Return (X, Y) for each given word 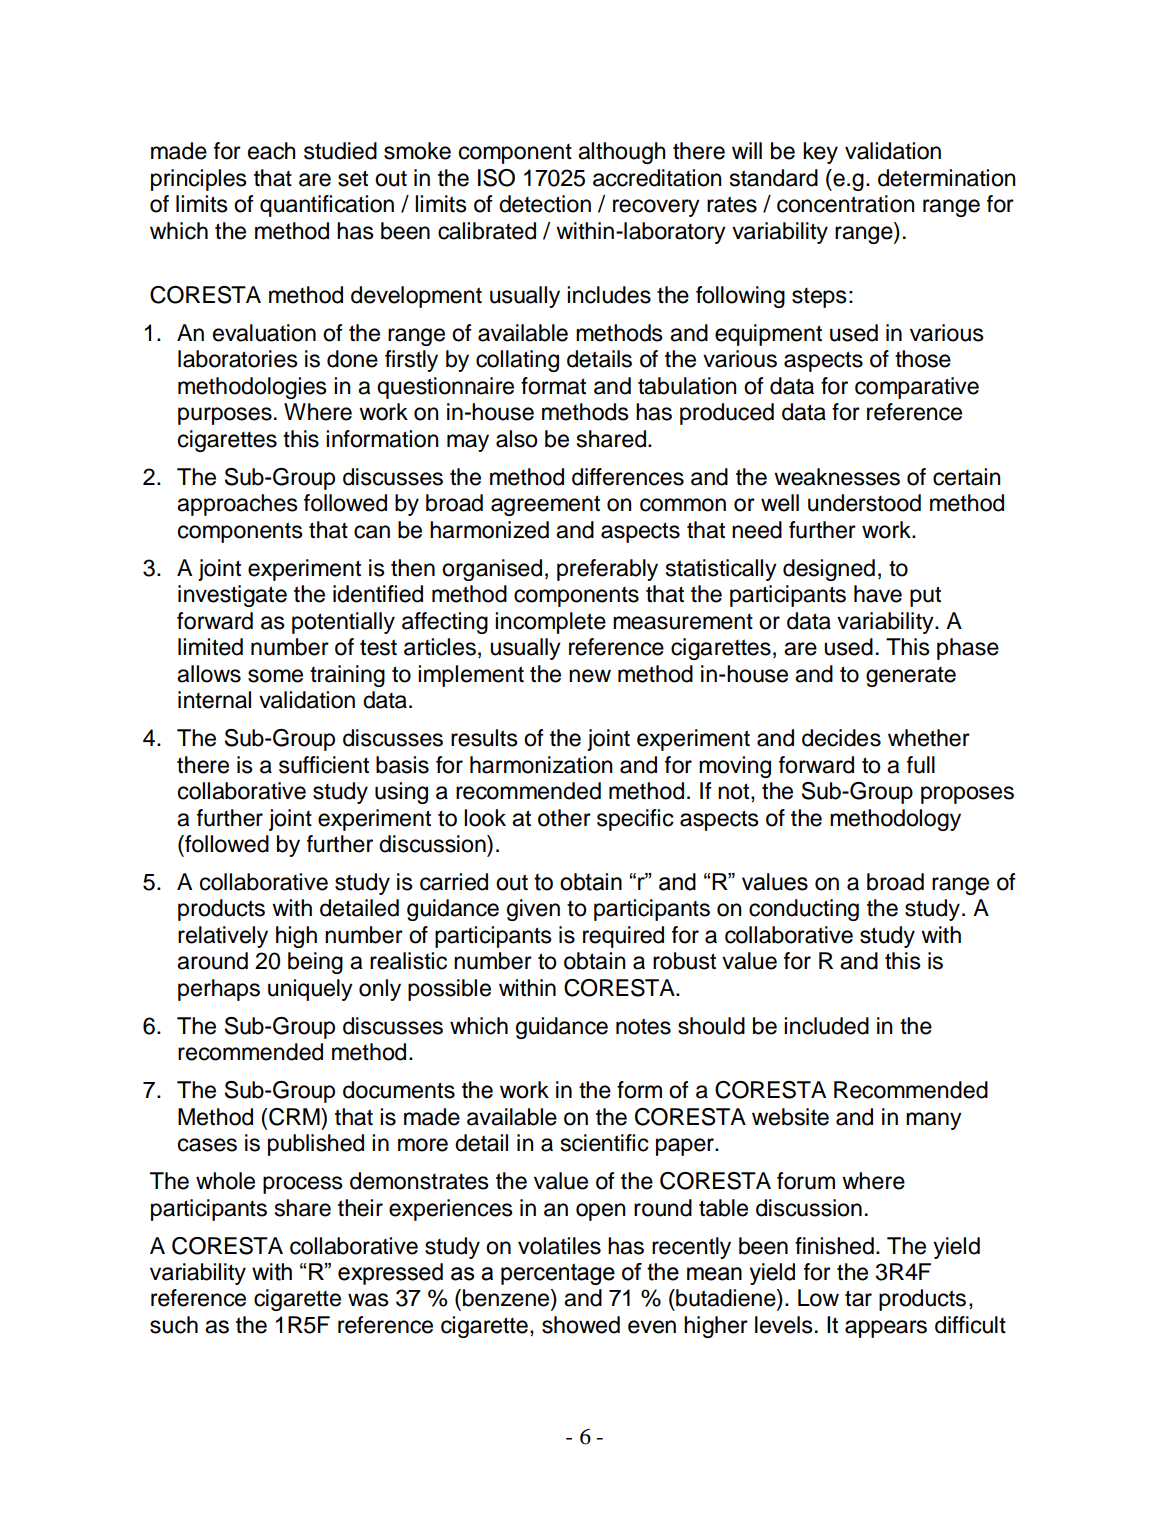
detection (545, 204)
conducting (804, 910)
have (878, 594)
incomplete (550, 623)
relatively (223, 937)
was (368, 1300)
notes (643, 1026)
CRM (295, 1117)
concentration (845, 204)
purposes (225, 416)
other (564, 818)
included (826, 1026)
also (517, 439)
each (271, 151)
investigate (232, 596)
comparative (917, 388)
